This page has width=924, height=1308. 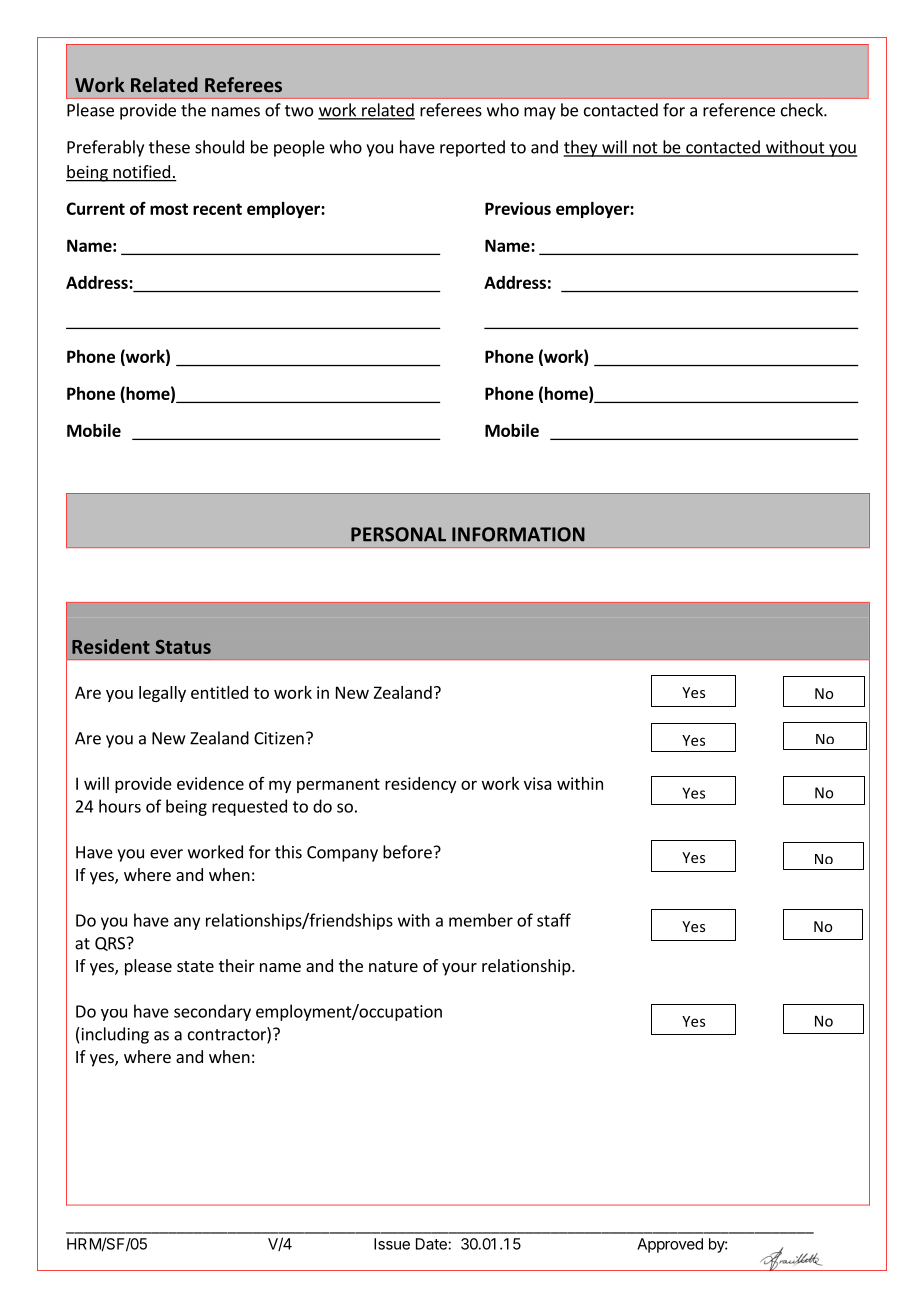 I want to click on these, so click(x=169, y=147).
